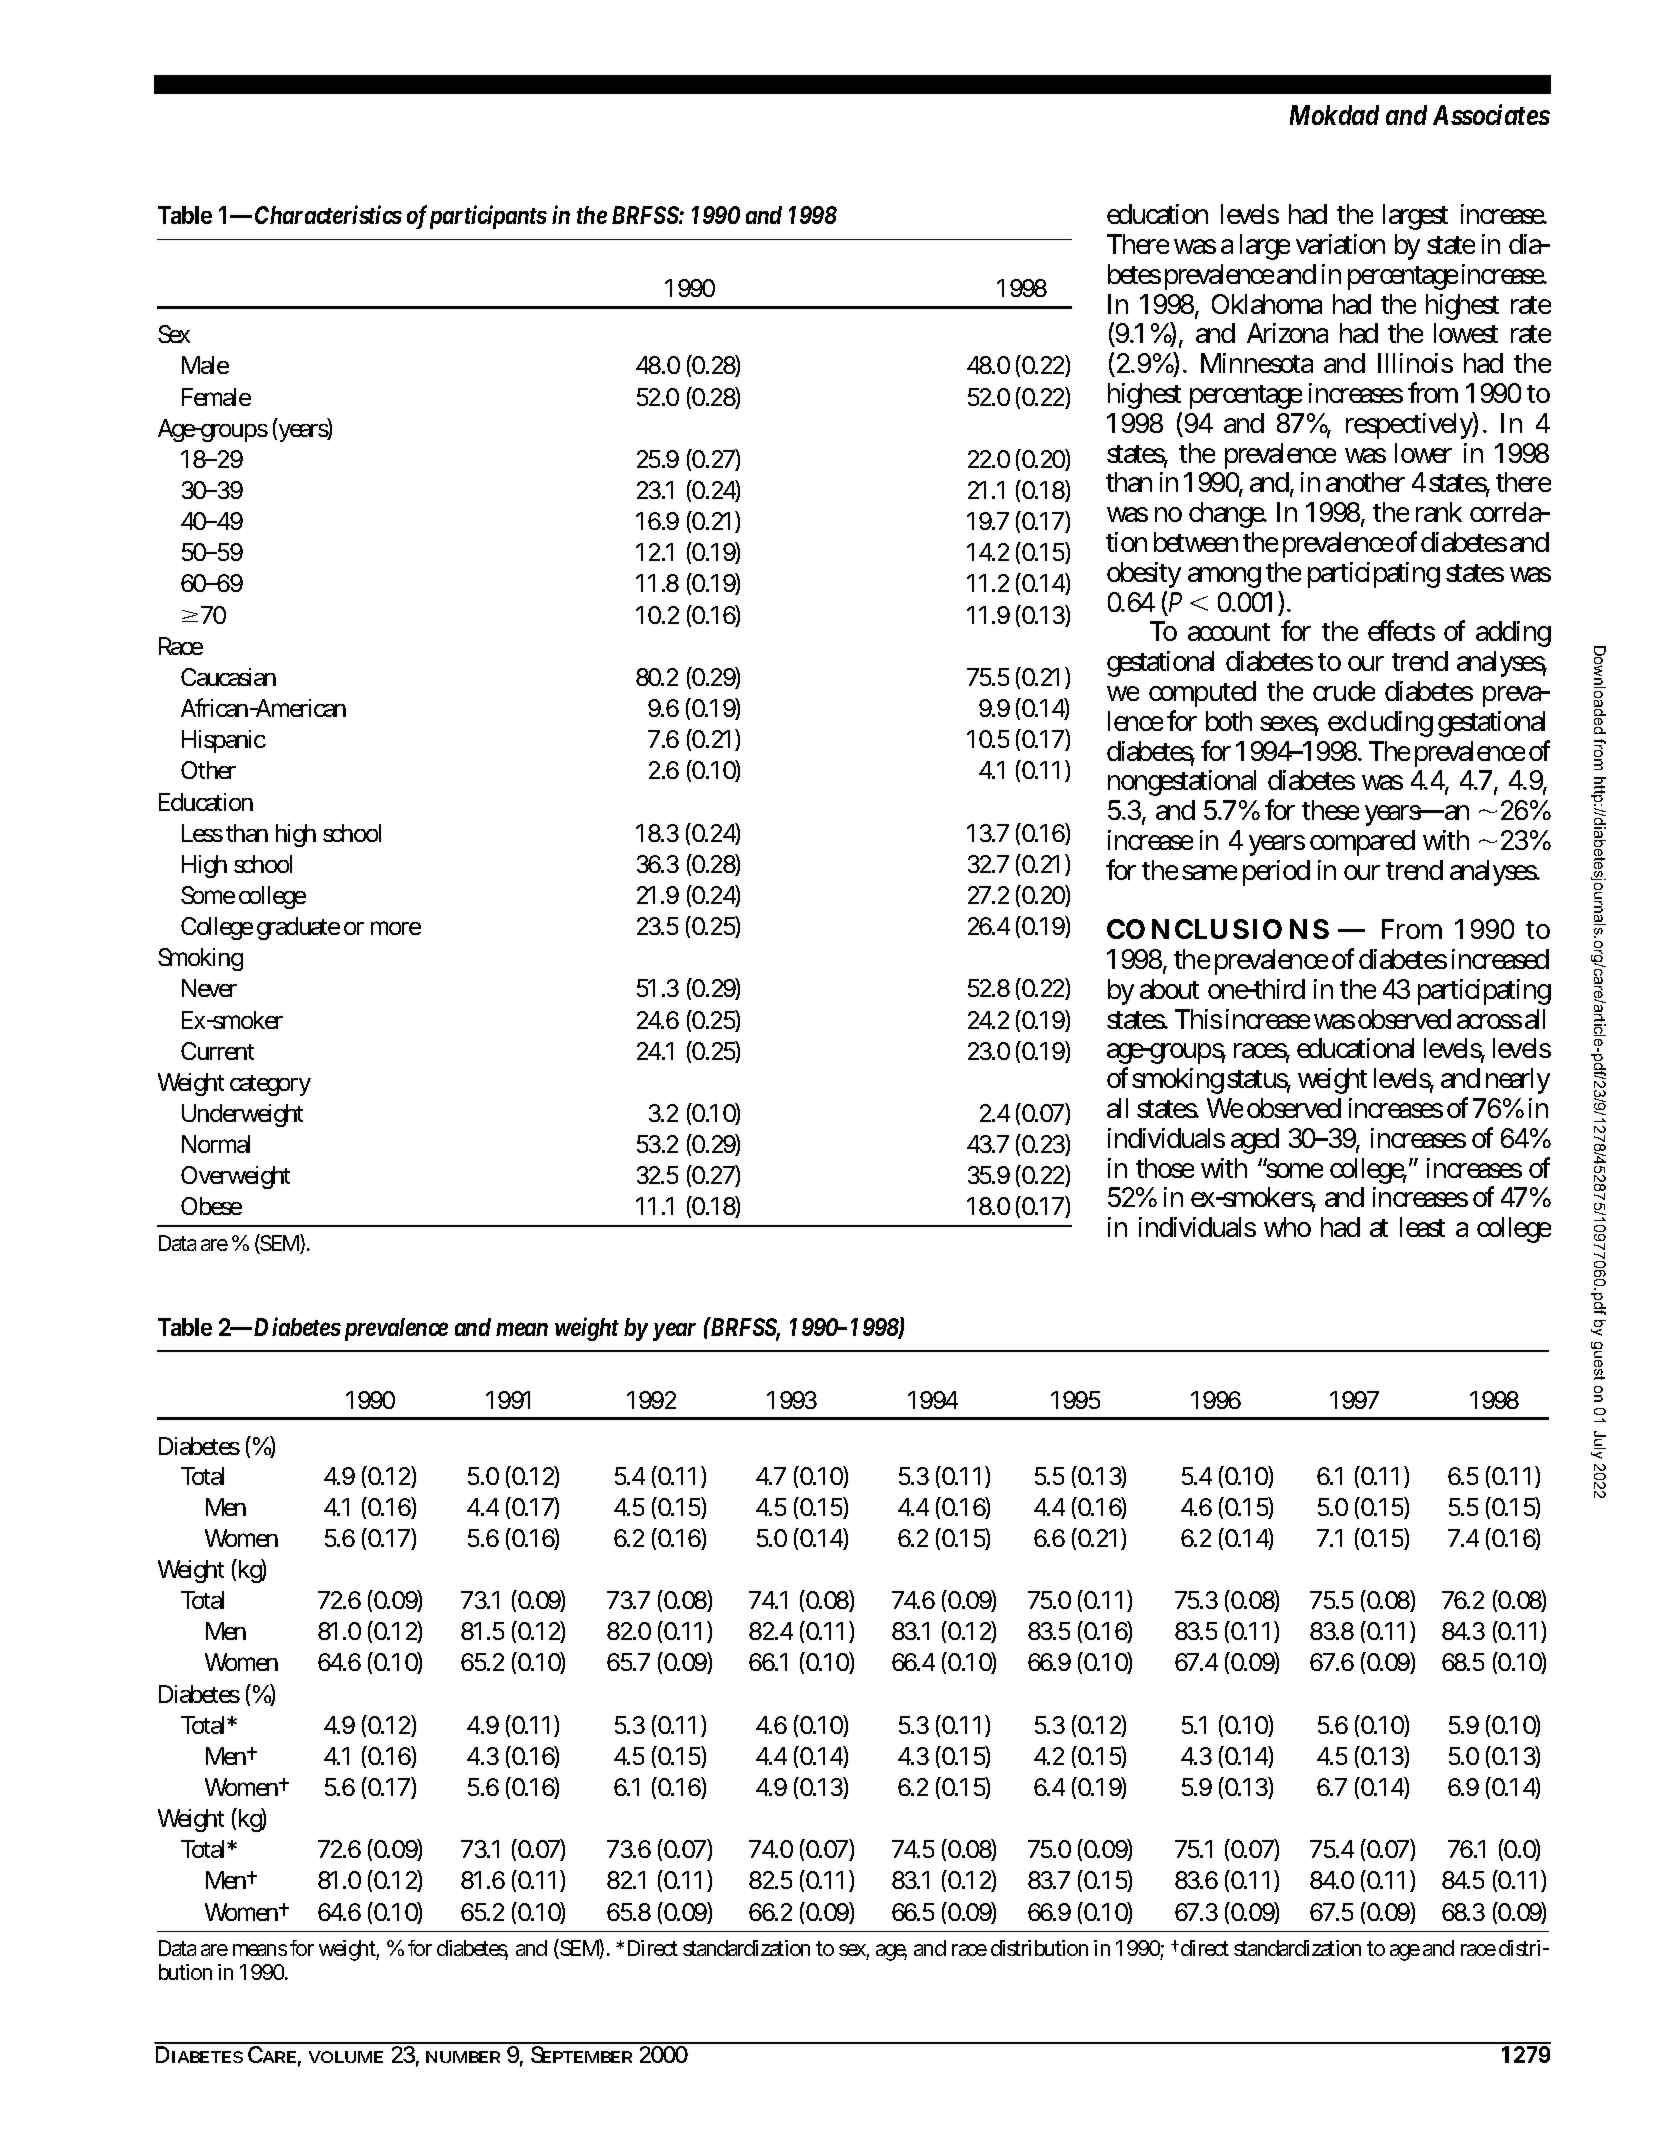 The image size is (1657, 2145). I want to click on least, so click(1422, 1227).
